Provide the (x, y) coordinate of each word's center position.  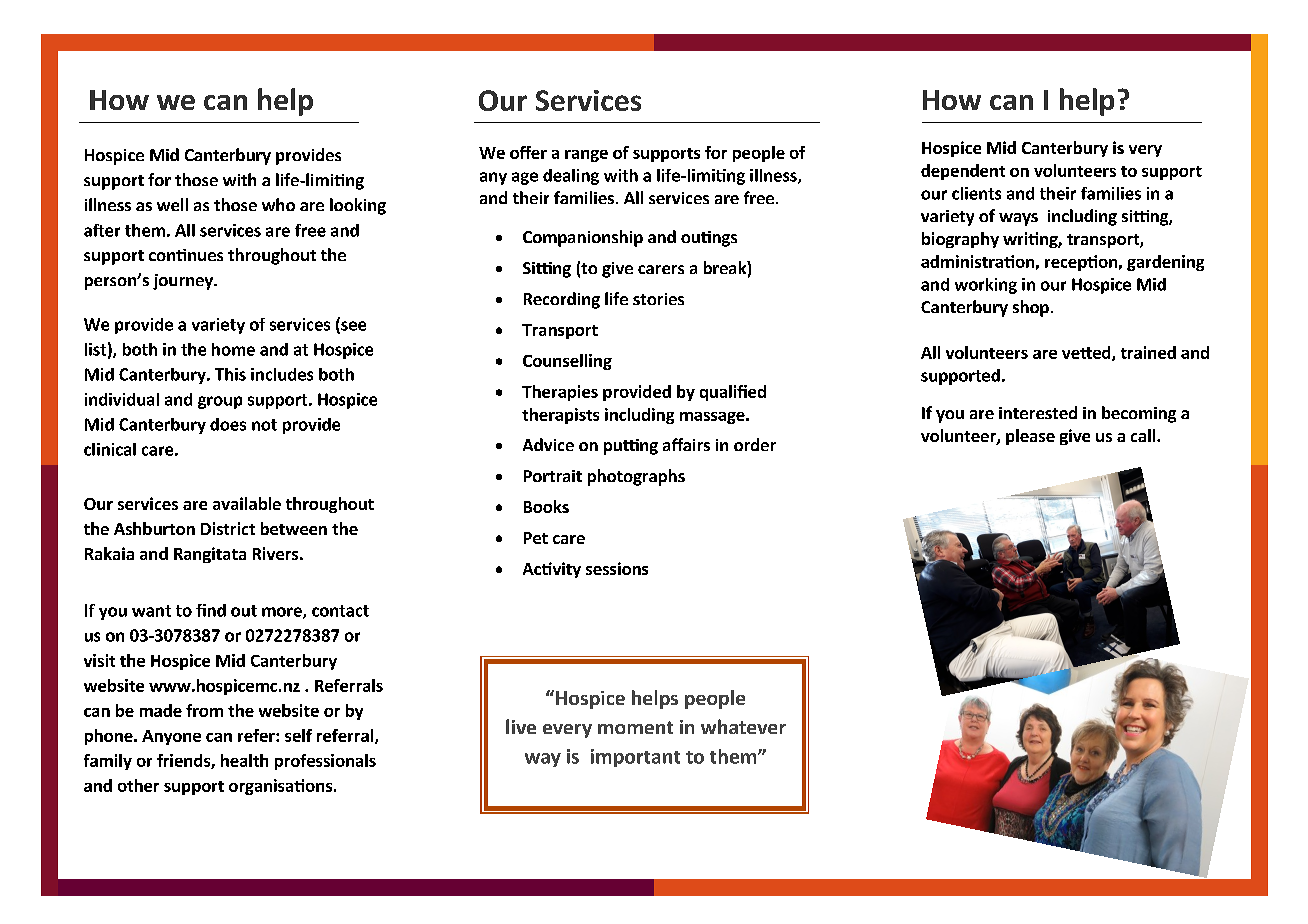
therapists (560, 416)
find (211, 610)
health (244, 760)
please (1030, 437)
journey (184, 282)
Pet (536, 538)
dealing (571, 177)
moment (635, 727)
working (986, 286)
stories (658, 299)
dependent (963, 172)
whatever (743, 726)
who (278, 204)
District (228, 528)
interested (1038, 412)
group (220, 402)
